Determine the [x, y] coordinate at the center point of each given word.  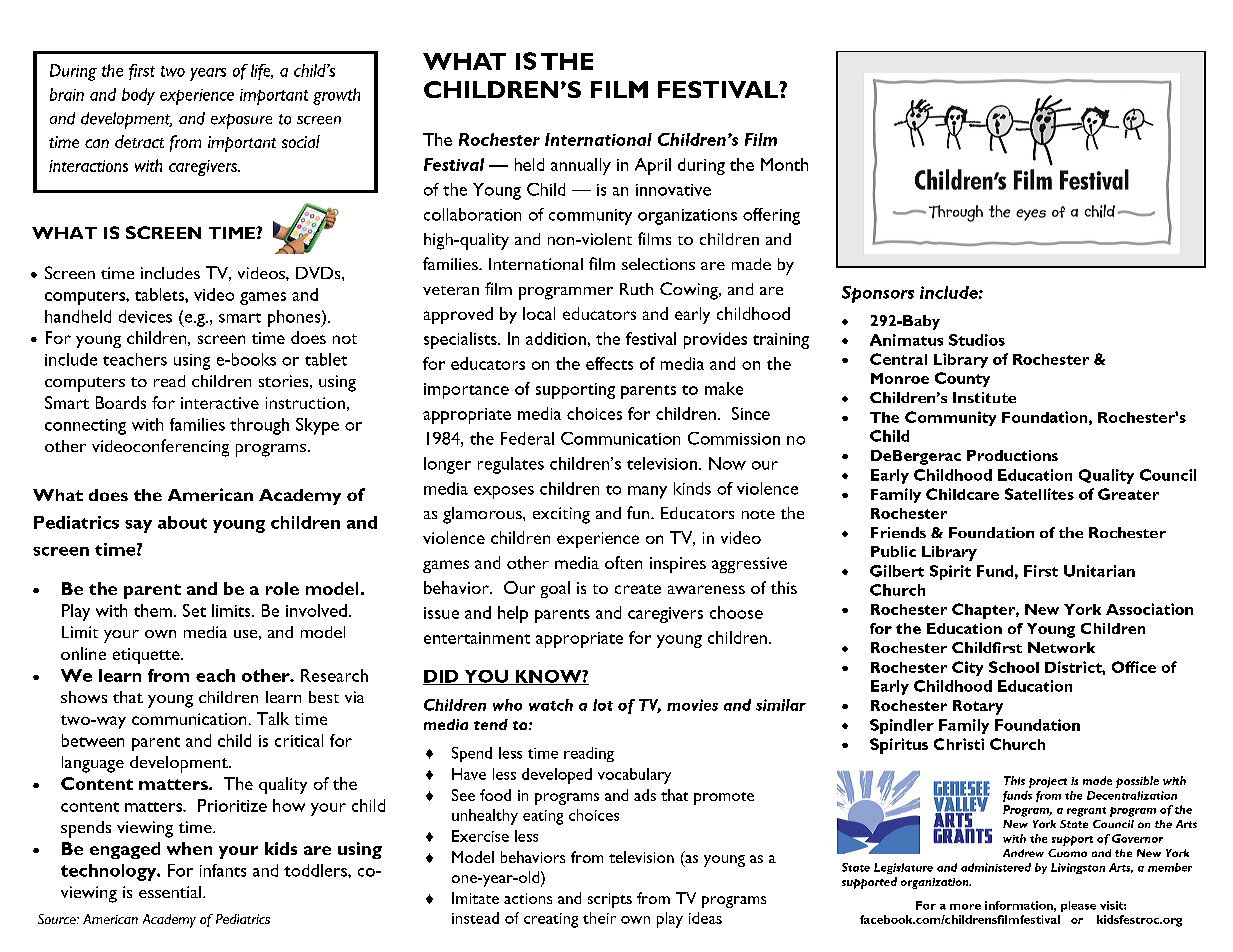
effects [609, 363]
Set [194, 610]
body [138, 96]
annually [581, 166]
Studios [977, 340]
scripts [610, 900]
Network [1061, 647]
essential [170, 892]
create [638, 589]
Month [784, 164]
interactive [220, 403]
